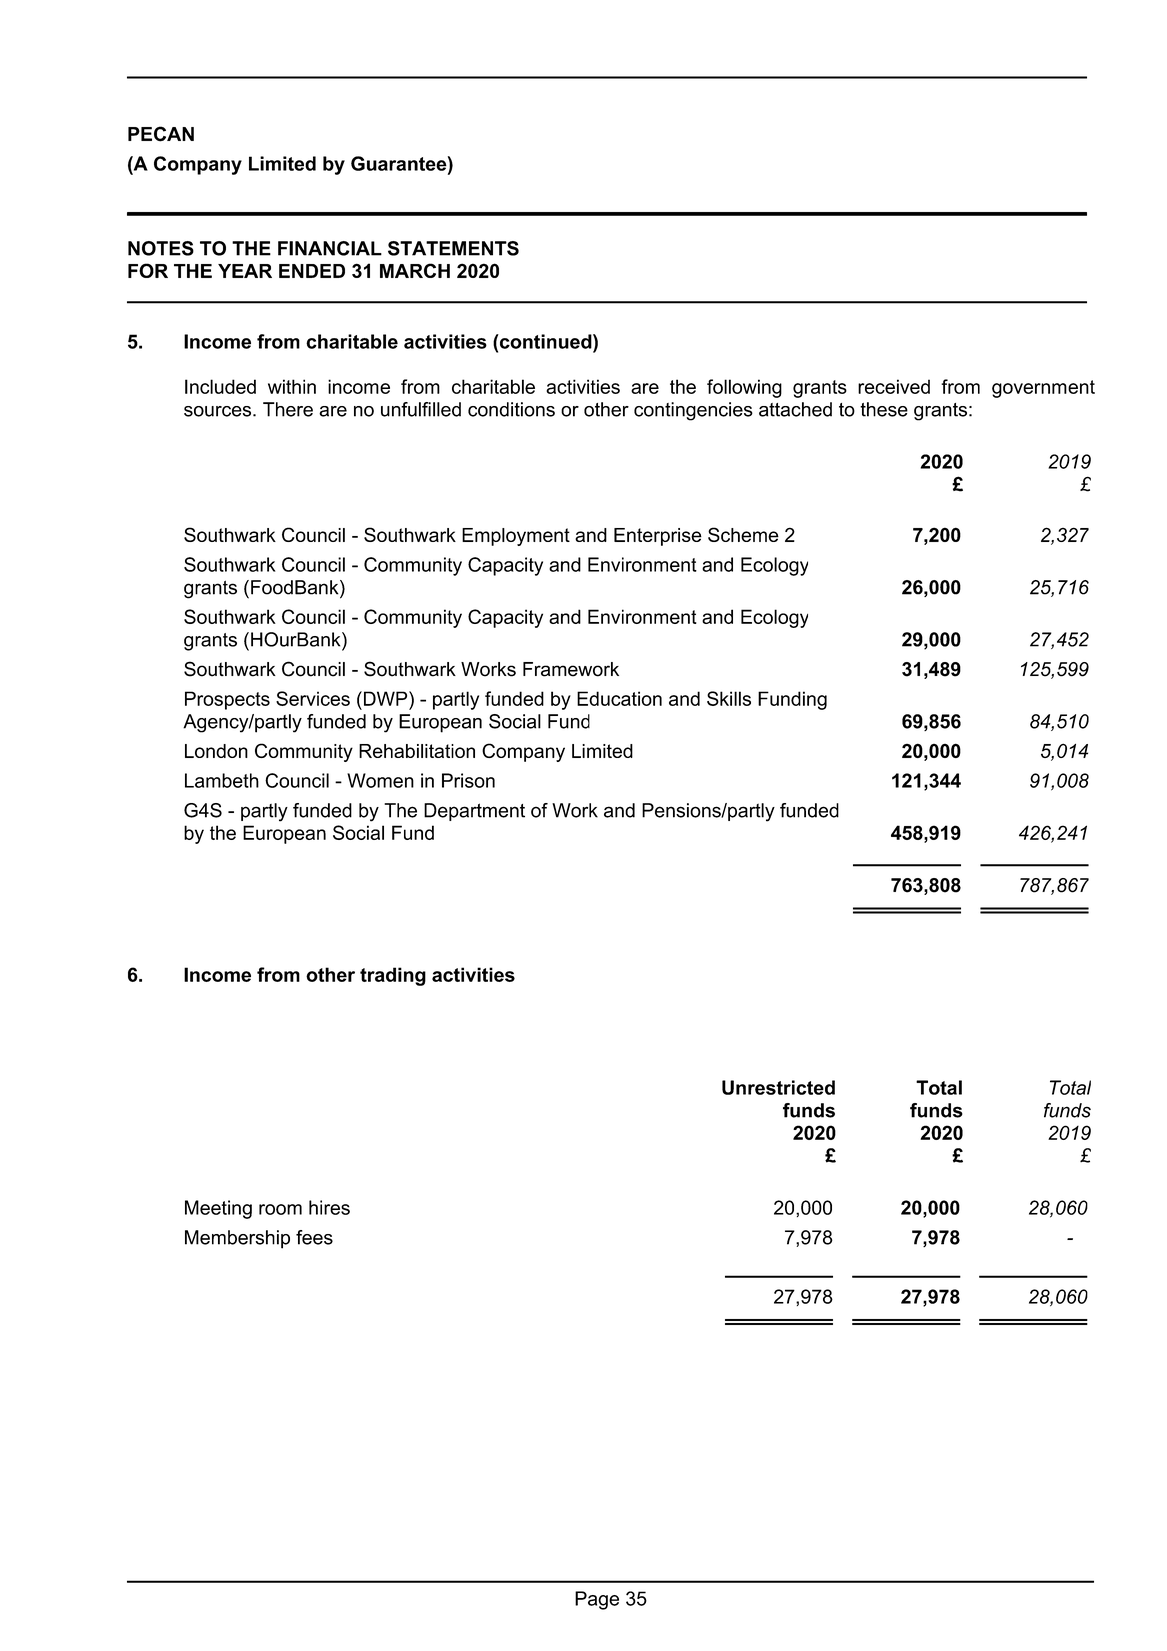 This document has height=1651, width=1167. What do you see at coordinates (474, 812) in the document?
I see `Department` at bounding box center [474, 812].
